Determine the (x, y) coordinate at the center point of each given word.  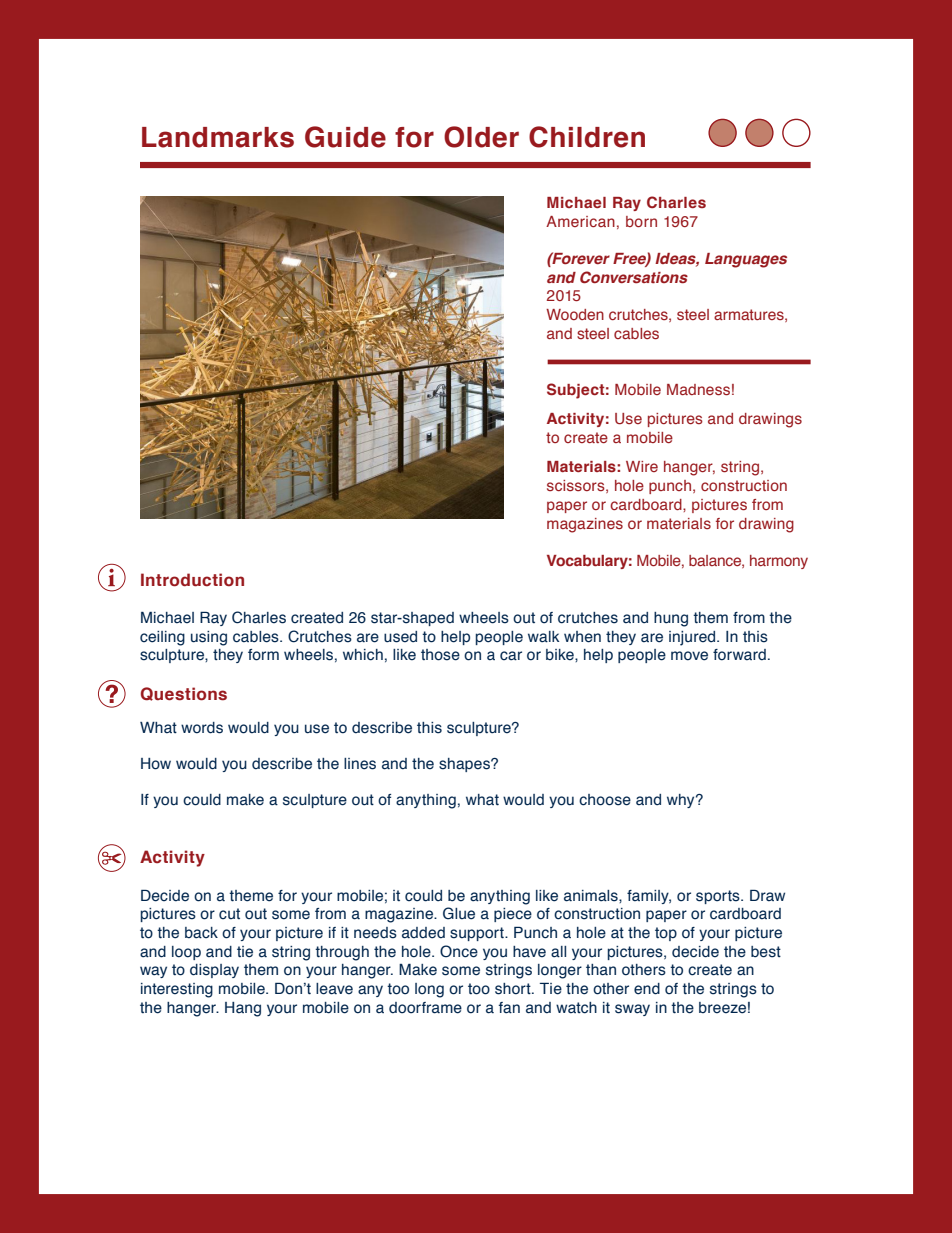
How (156, 764)
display (214, 971)
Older (481, 137)
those (440, 655)
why (682, 801)
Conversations (634, 277)
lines (360, 764)
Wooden (575, 314)
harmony (779, 562)
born (641, 221)
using (209, 638)
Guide (345, 137)
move (689, 656)
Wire (642, 466)
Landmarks (218, 137)
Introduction (192, 580)
